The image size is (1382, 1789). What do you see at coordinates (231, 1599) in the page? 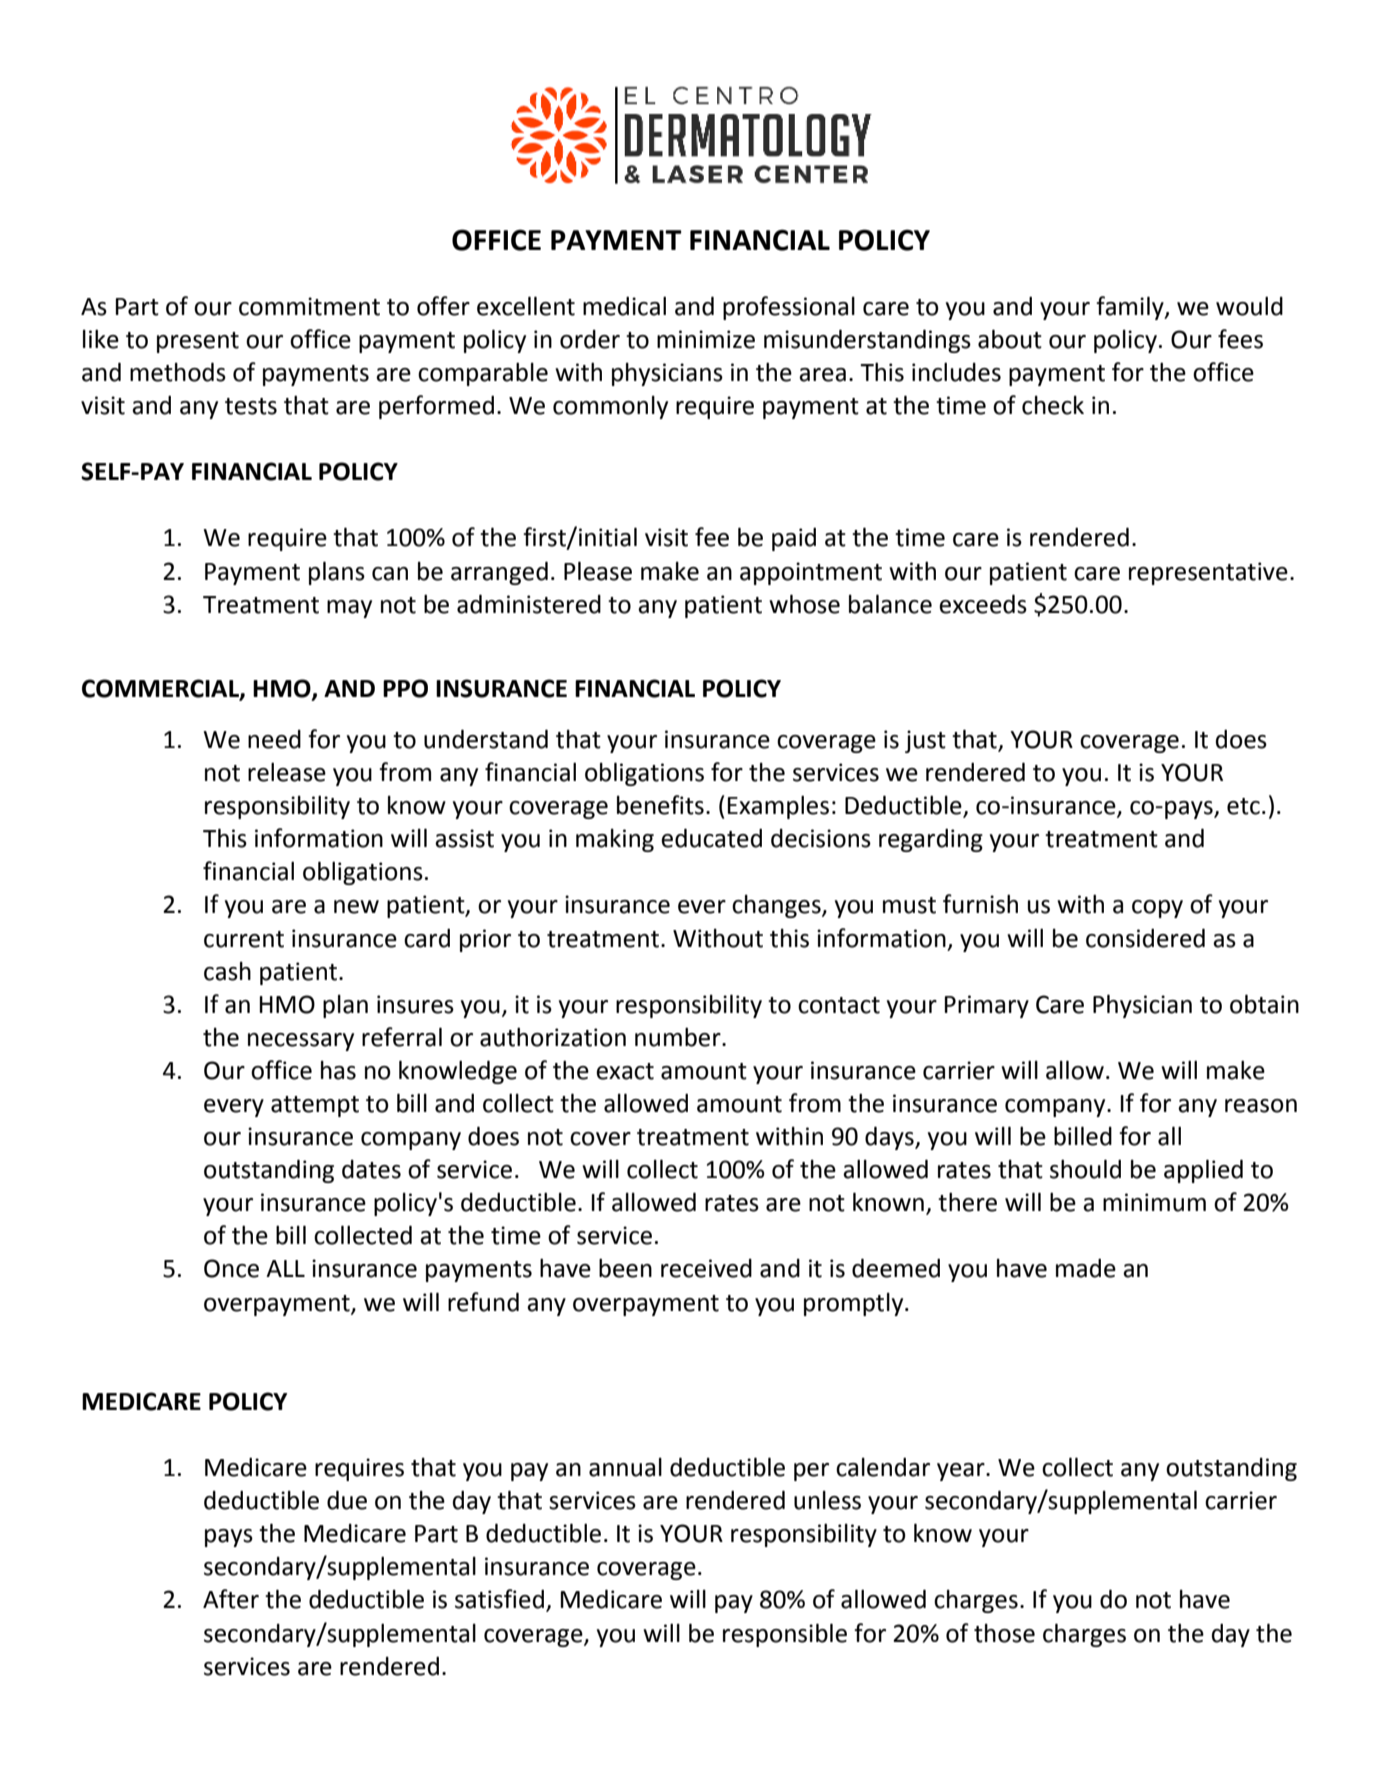
I see `After` at bounding box center [231, 1599].
